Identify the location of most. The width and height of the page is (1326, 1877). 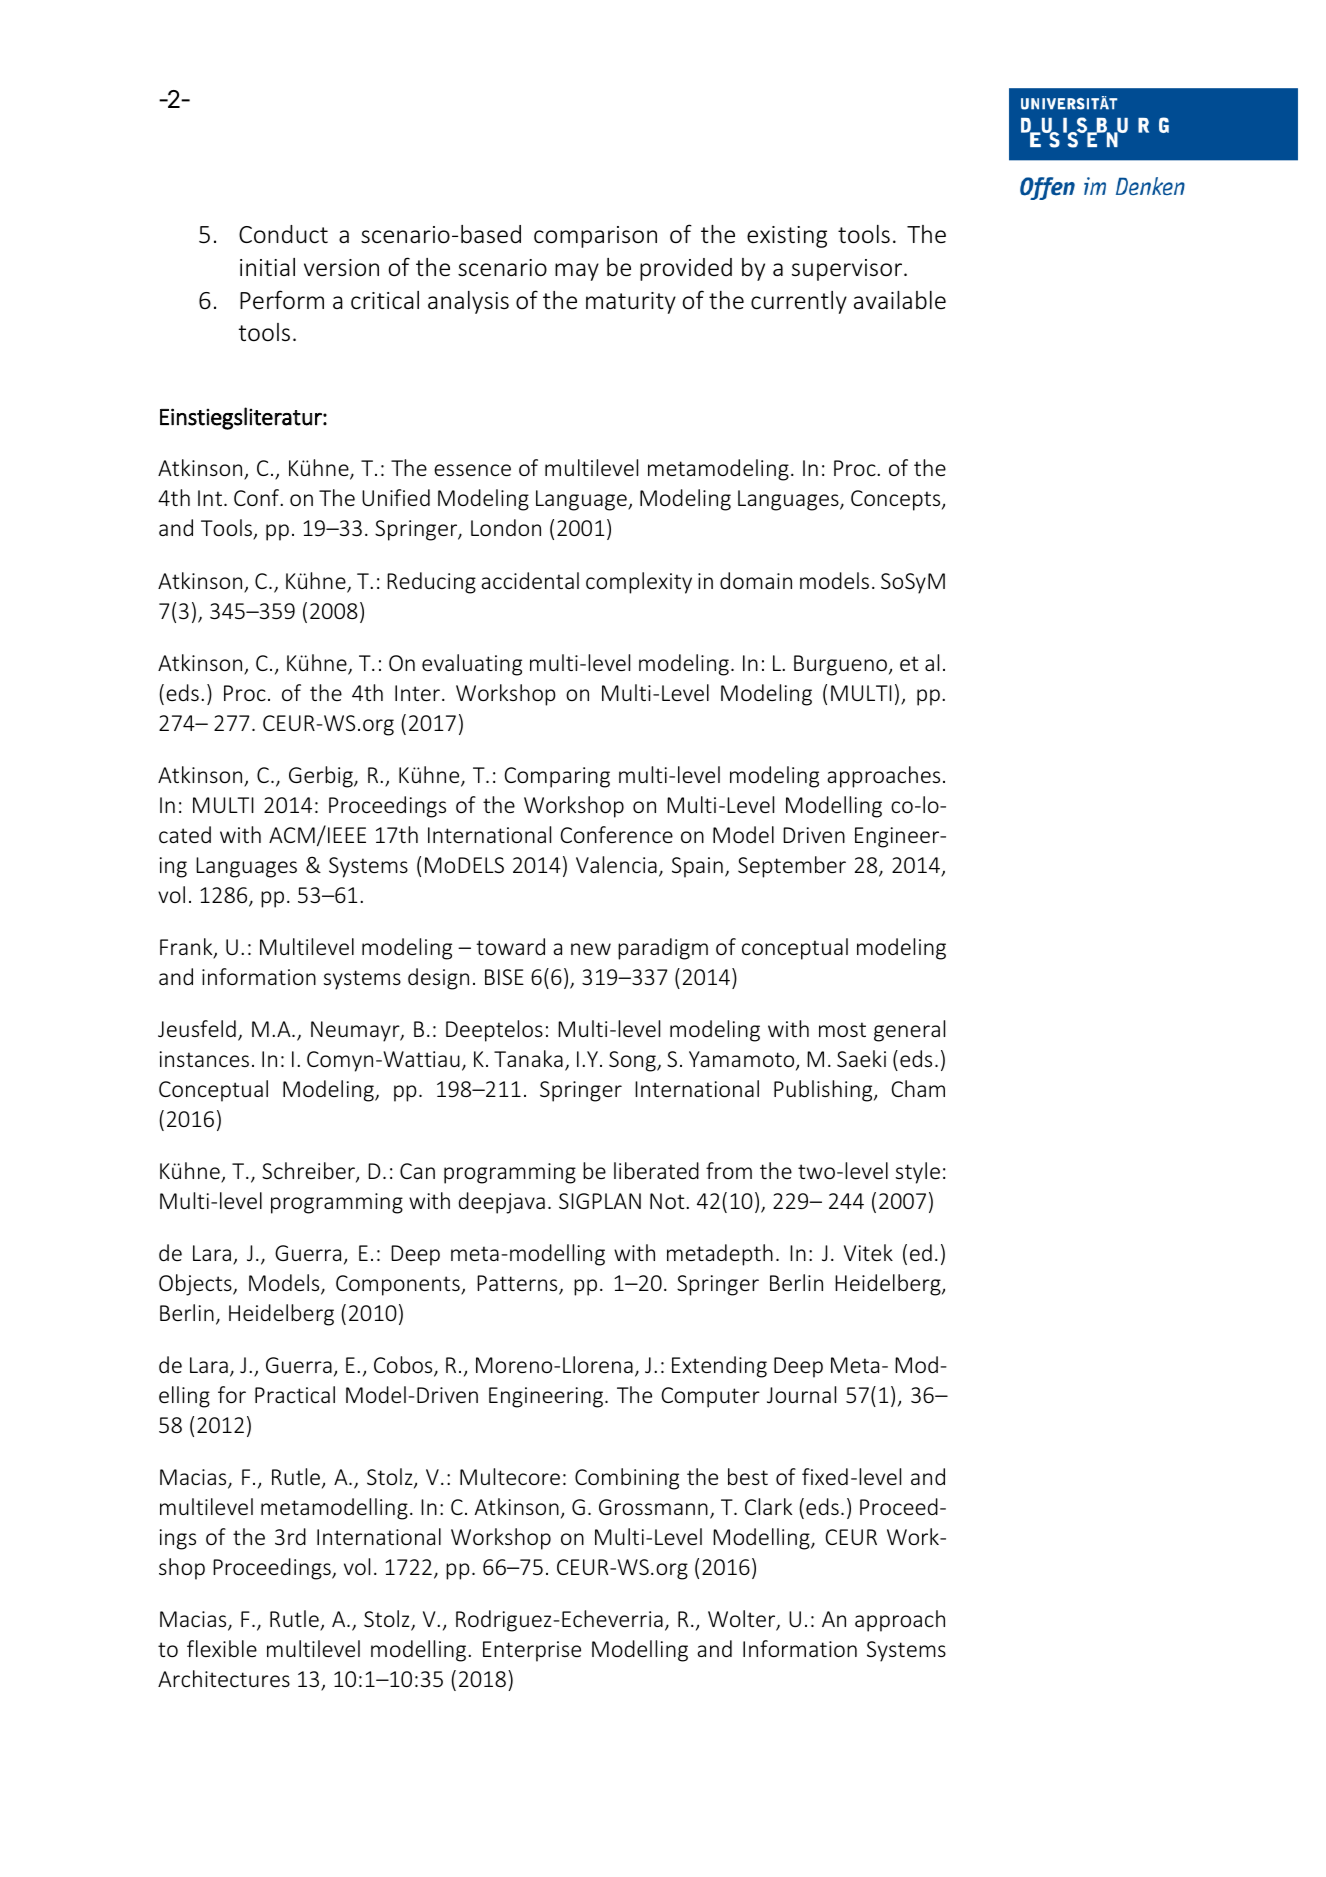
(842, 1029).
